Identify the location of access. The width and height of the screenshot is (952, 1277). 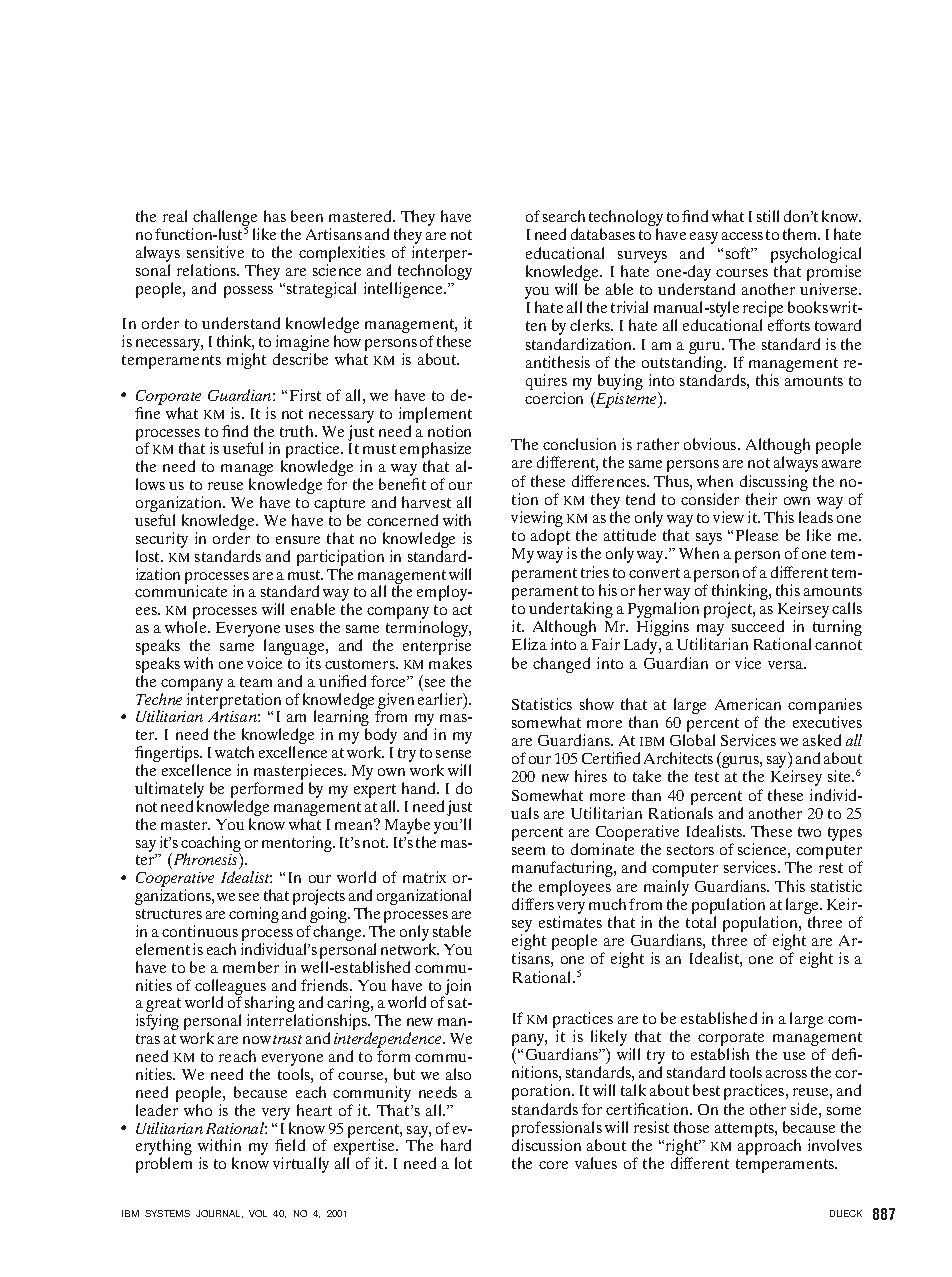
(742, 236).
